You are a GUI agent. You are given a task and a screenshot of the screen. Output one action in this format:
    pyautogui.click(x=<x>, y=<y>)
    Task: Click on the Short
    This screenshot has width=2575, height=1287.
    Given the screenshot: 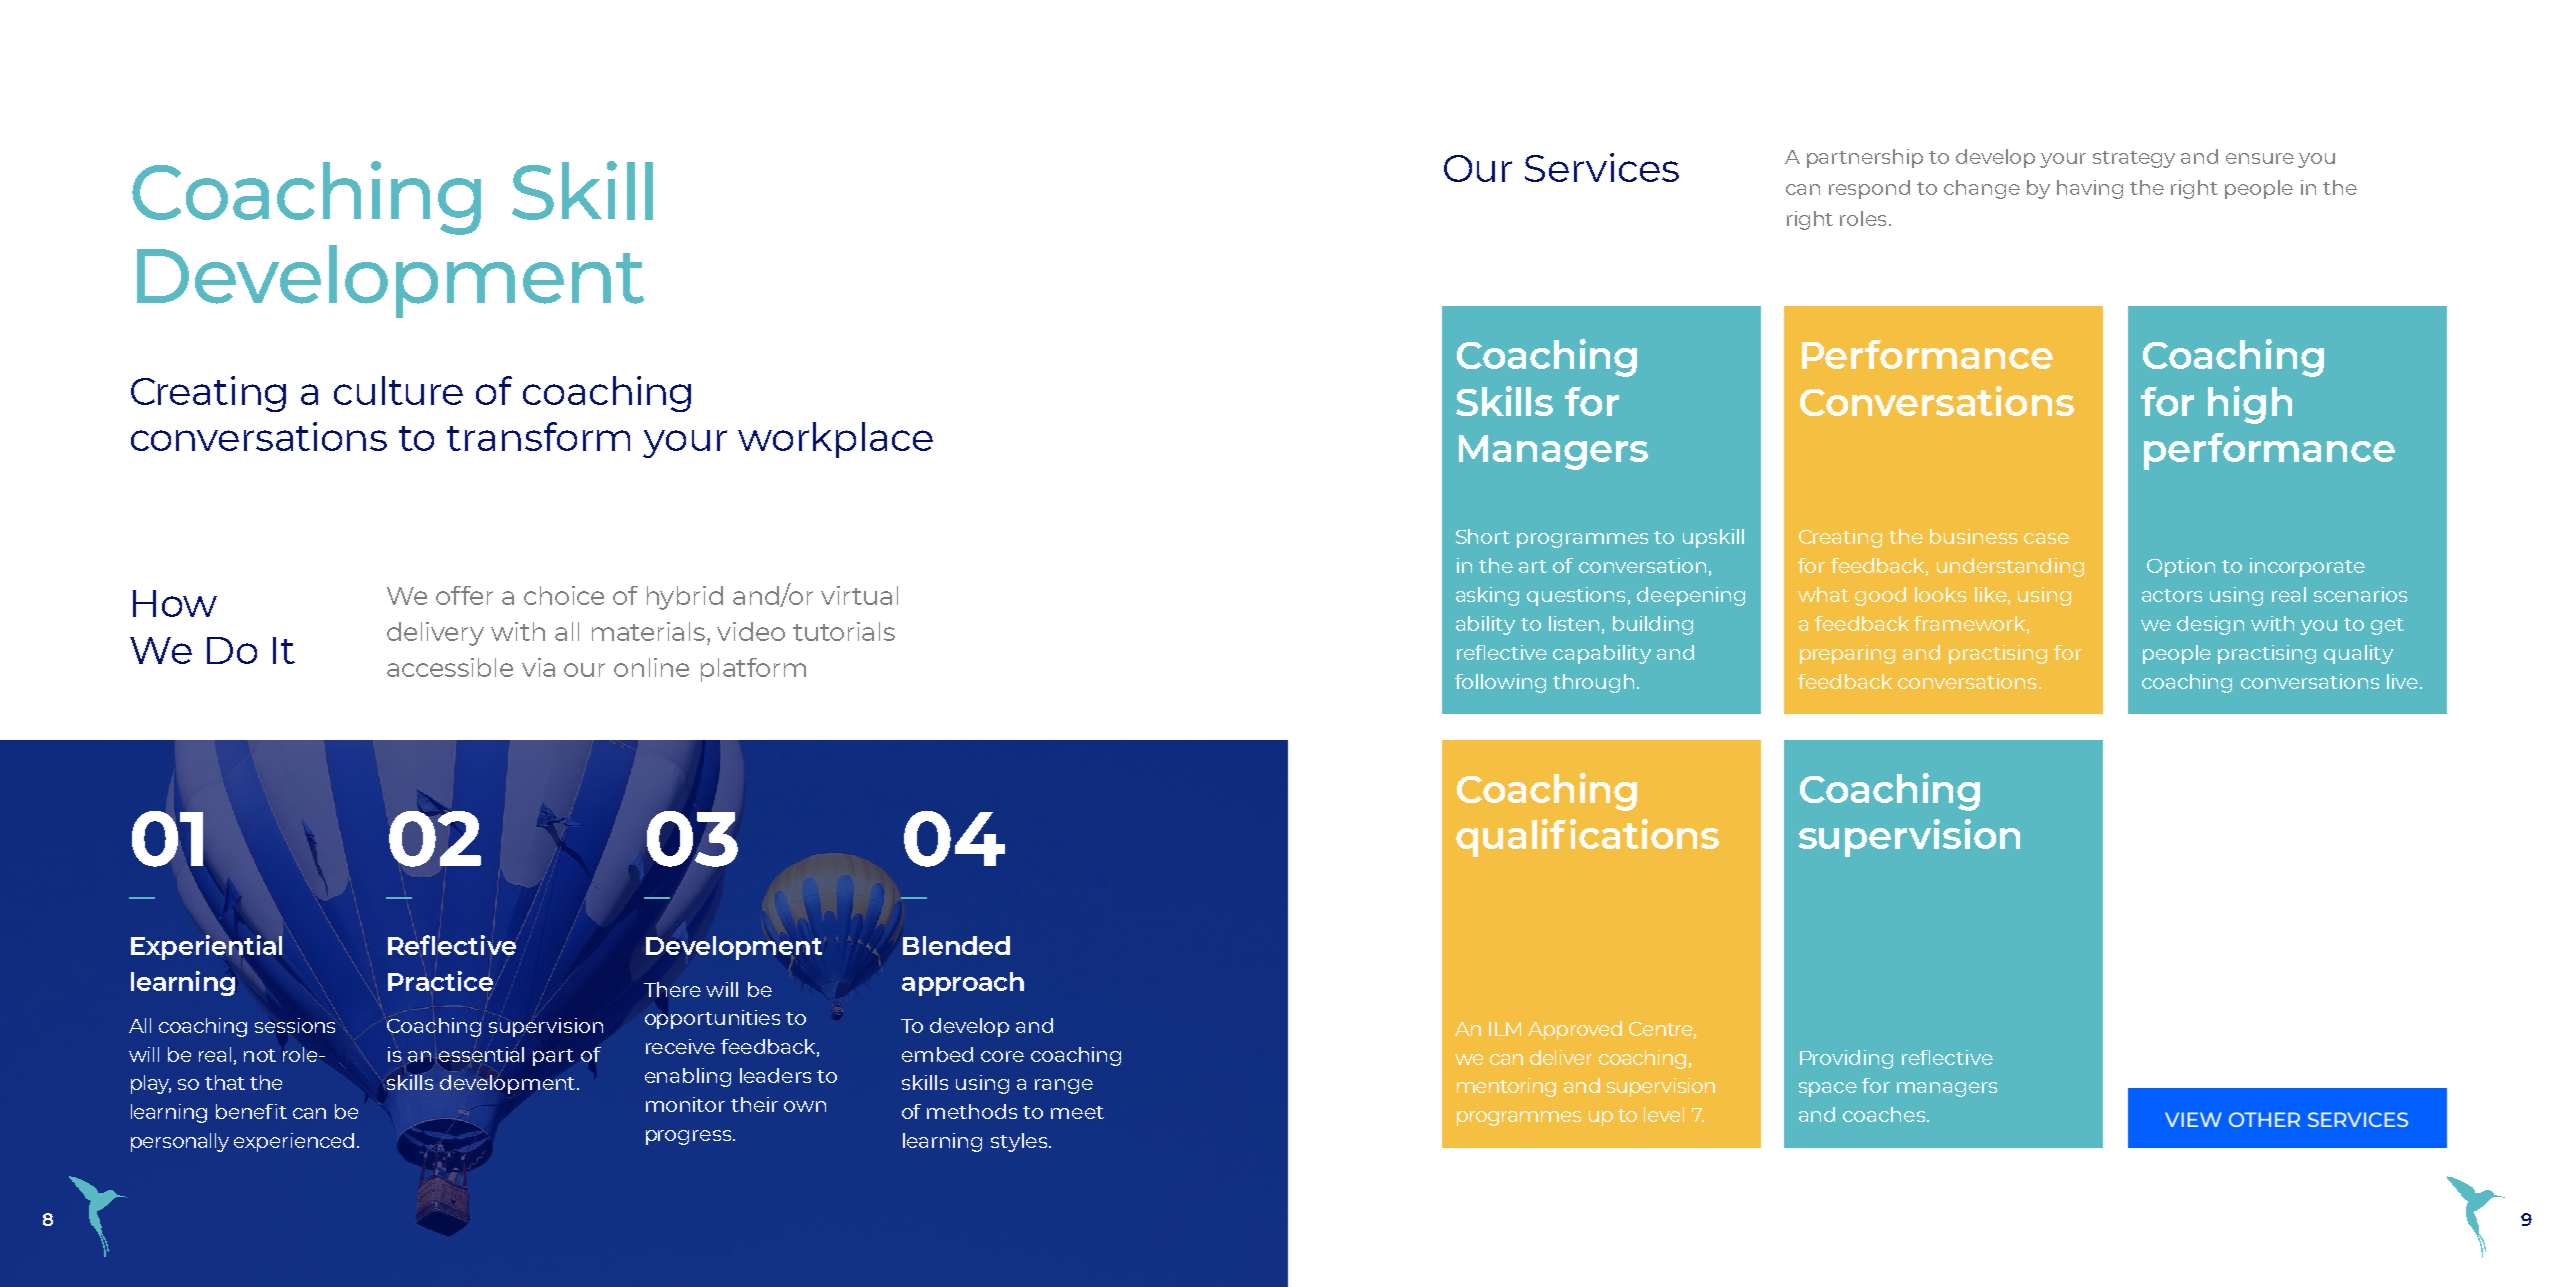 What is the action you would take?
    pyautogui.click(x=1483, y=536)
